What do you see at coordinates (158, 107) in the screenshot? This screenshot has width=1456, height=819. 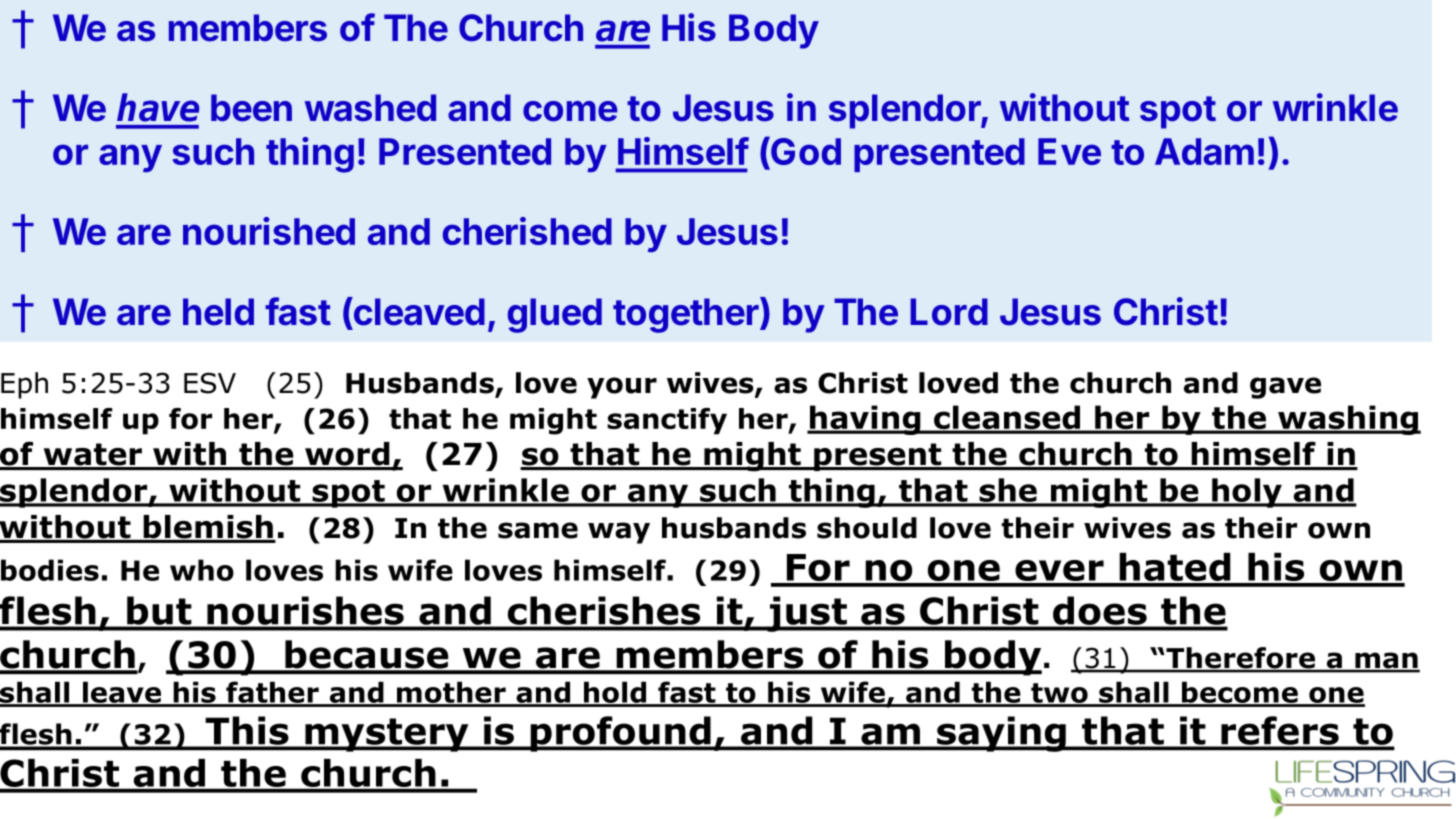 I see `have` at bounding box center [158, 107].
